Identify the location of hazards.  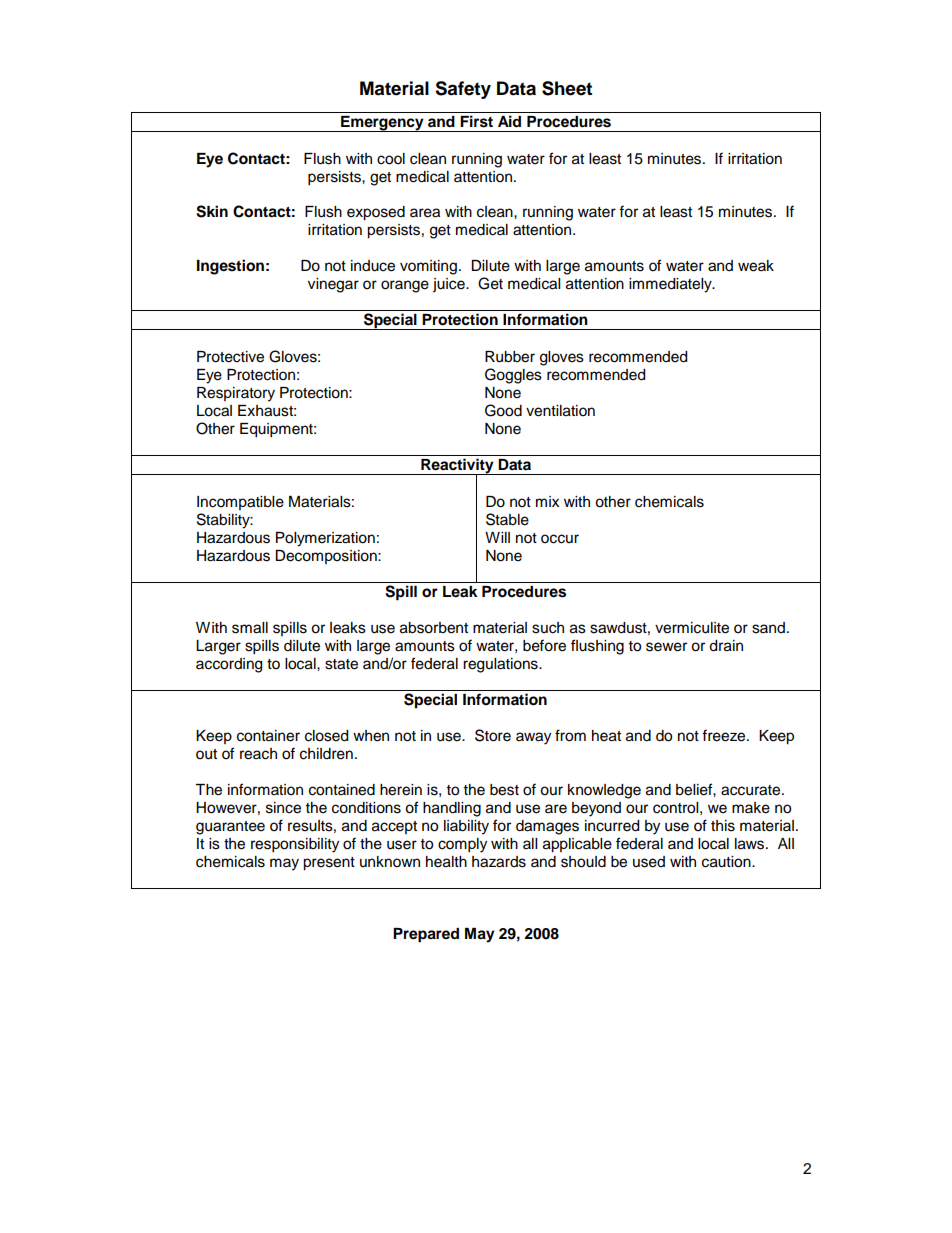
(499, 862).
